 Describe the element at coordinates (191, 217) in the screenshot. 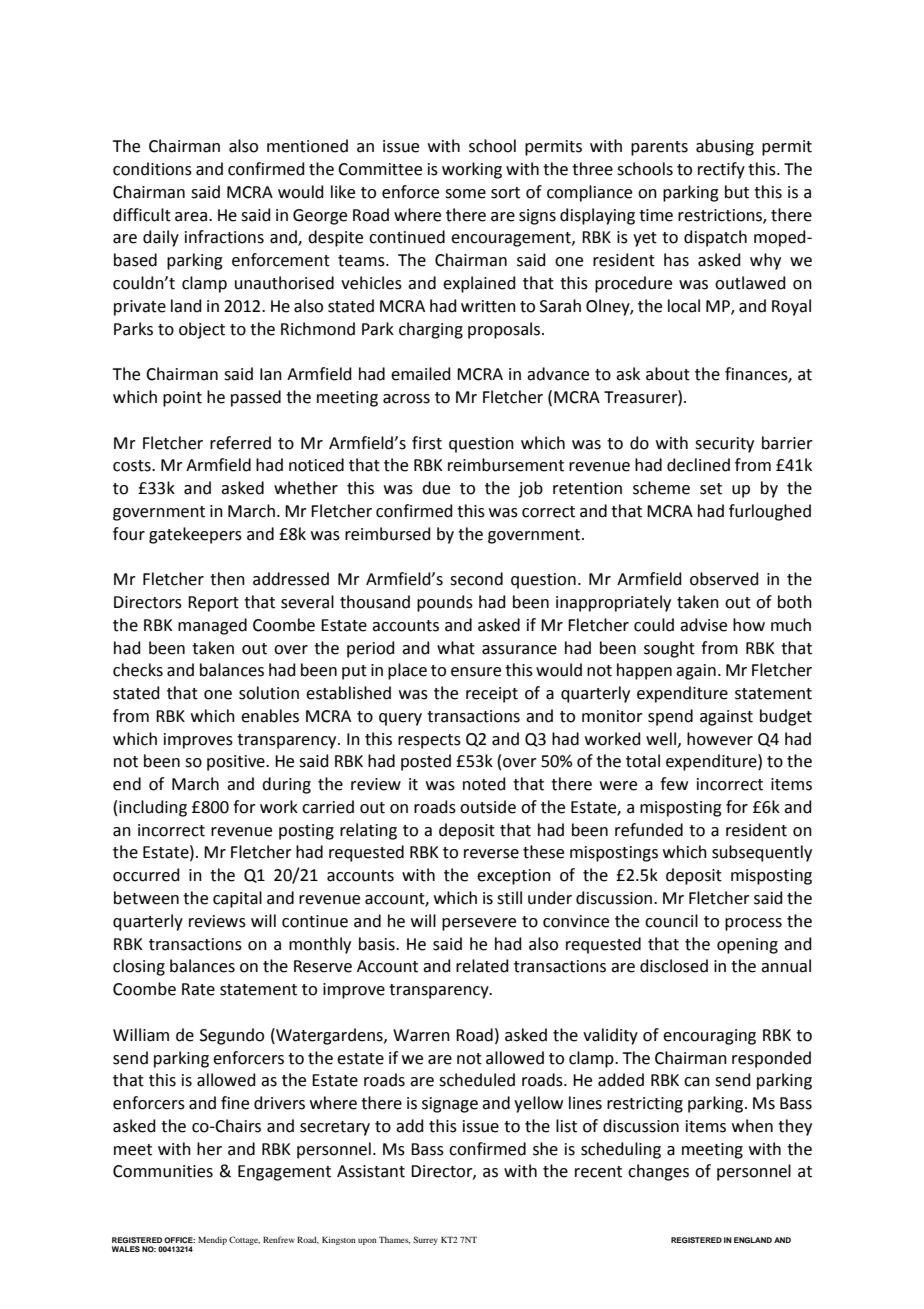

I see `area` at that location.
